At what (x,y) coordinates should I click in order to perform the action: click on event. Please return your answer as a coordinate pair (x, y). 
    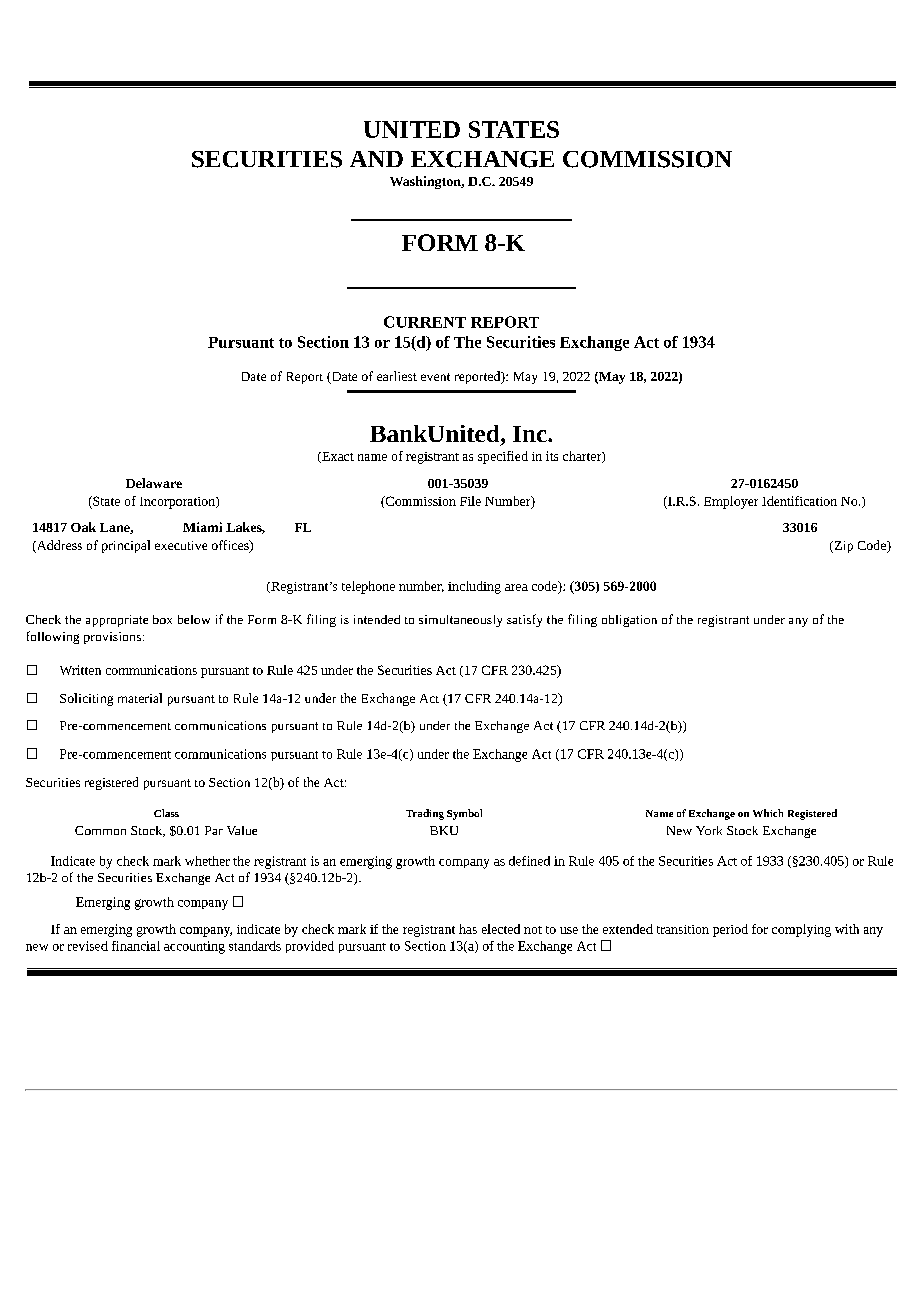
    Looking at the image, I should click on (435, 377).
